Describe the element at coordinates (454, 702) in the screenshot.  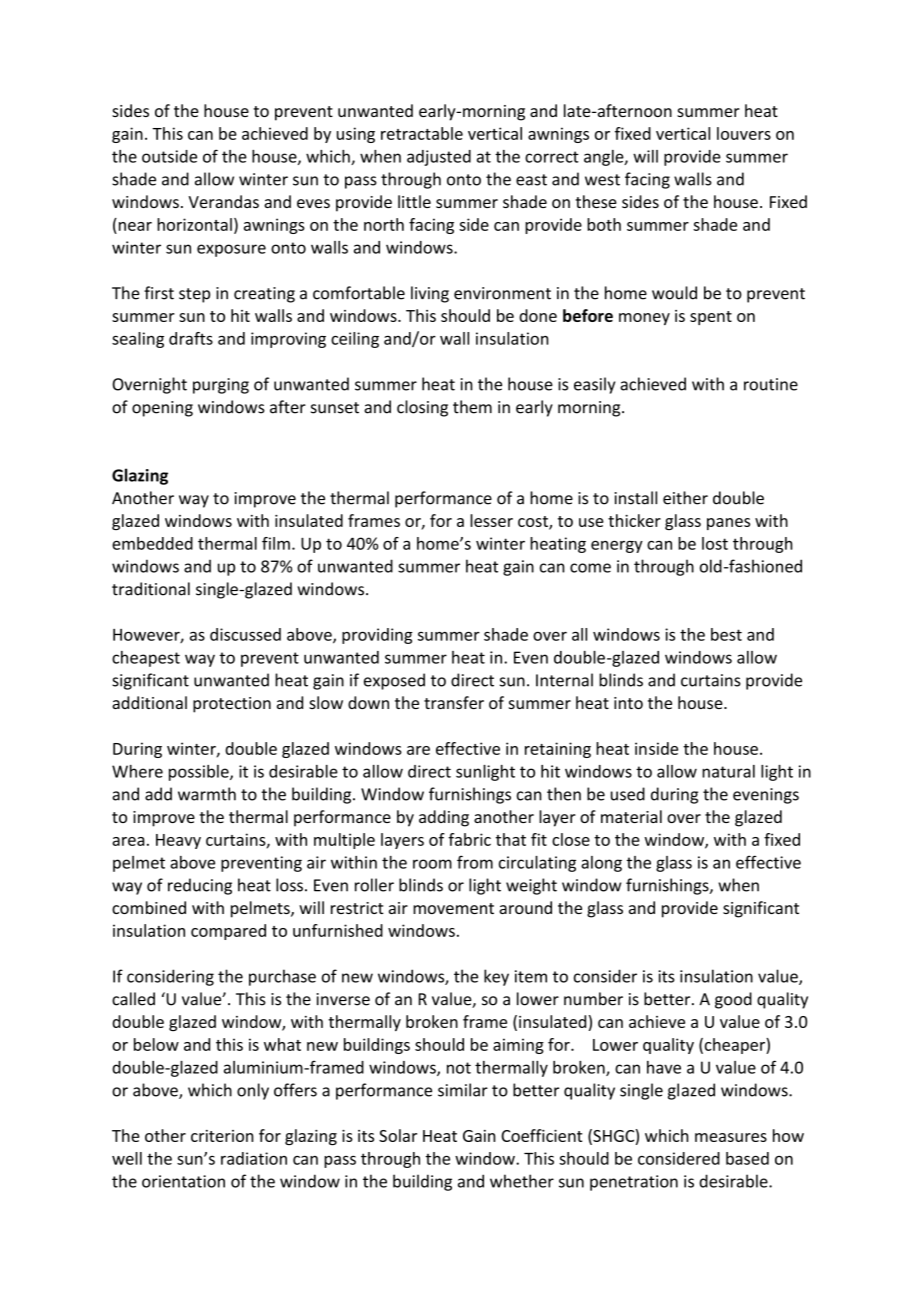
I see `transfer` at that location.
